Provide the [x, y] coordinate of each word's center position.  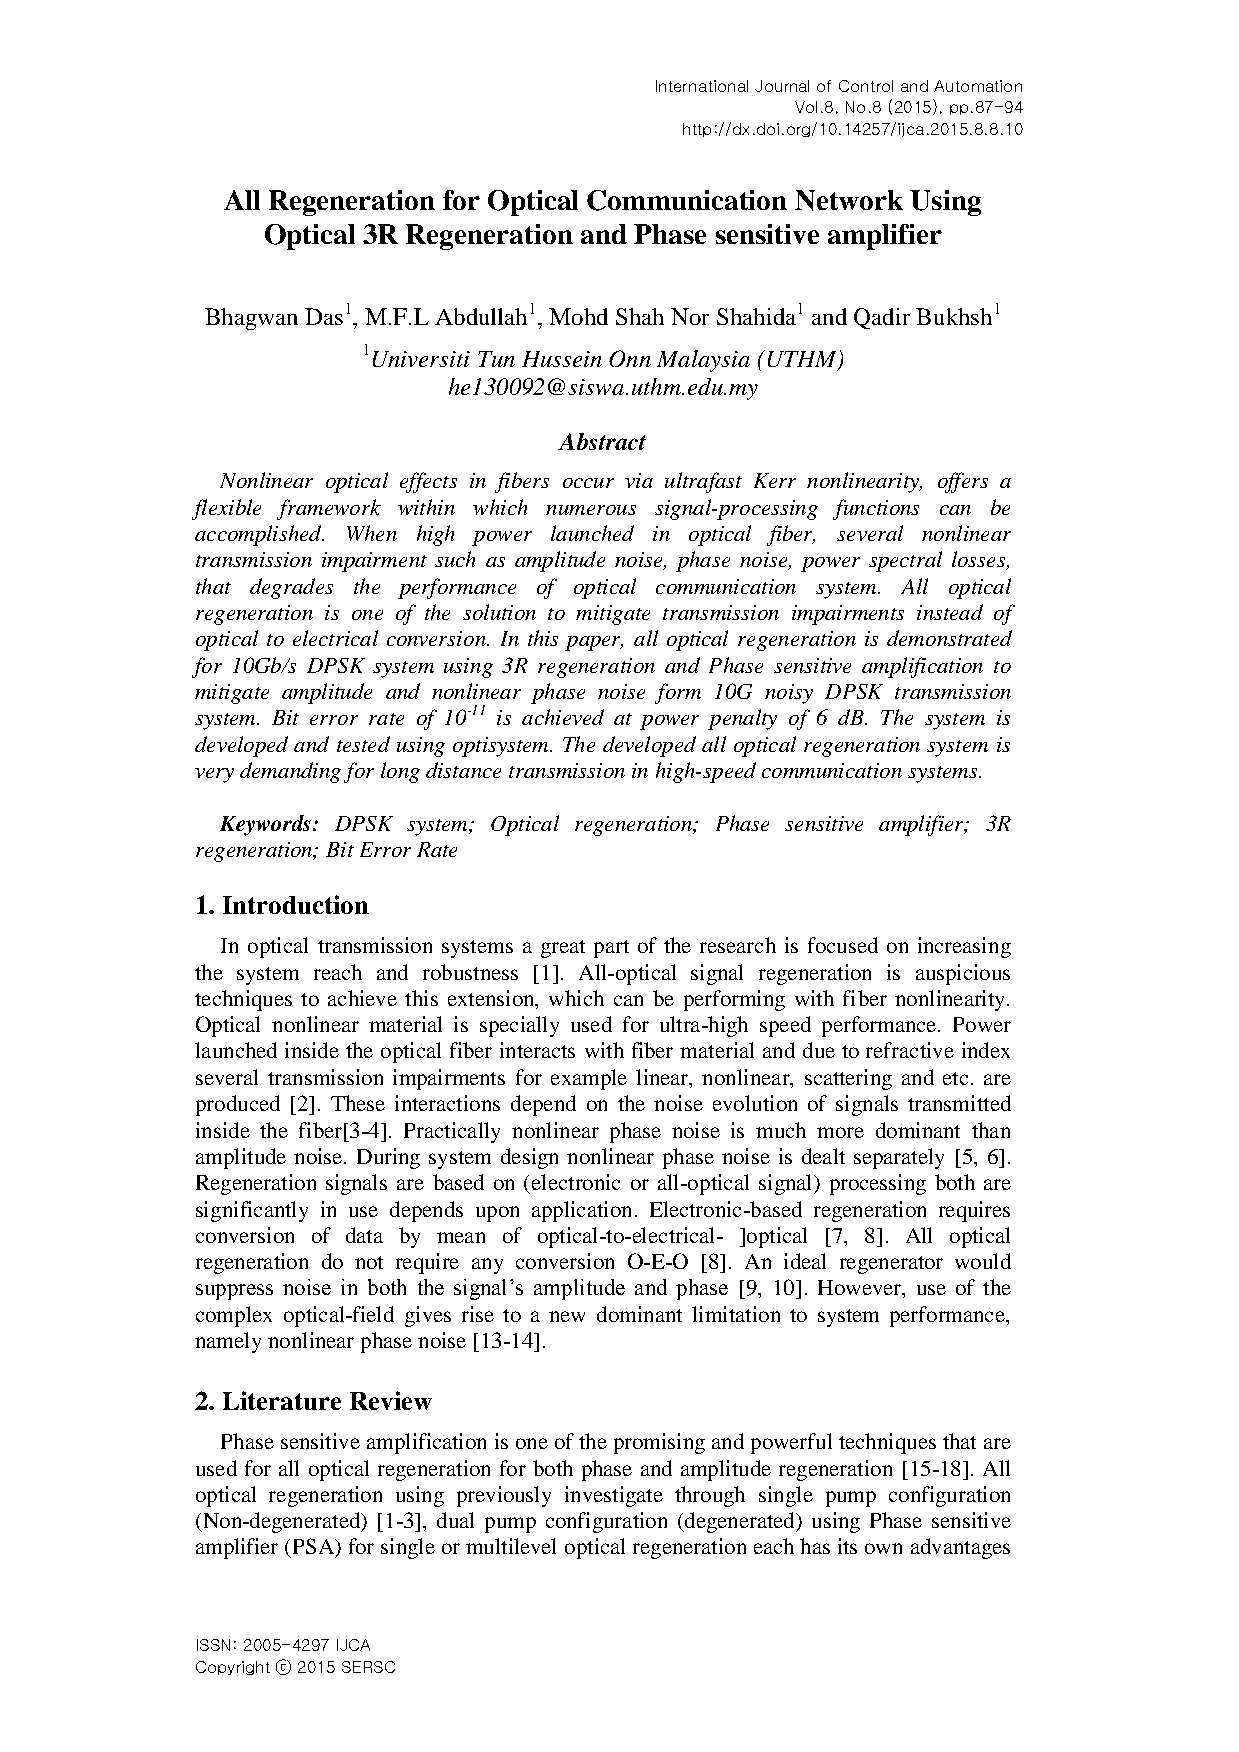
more [840, 1132]
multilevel [511, 1546]
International [702, 86]
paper [594, 643]
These [358, 1103]
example [589, 1079]
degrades [291, 588]
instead [950, 612]
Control [866, 86]
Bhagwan [251, 319]
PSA [315, 1547]
